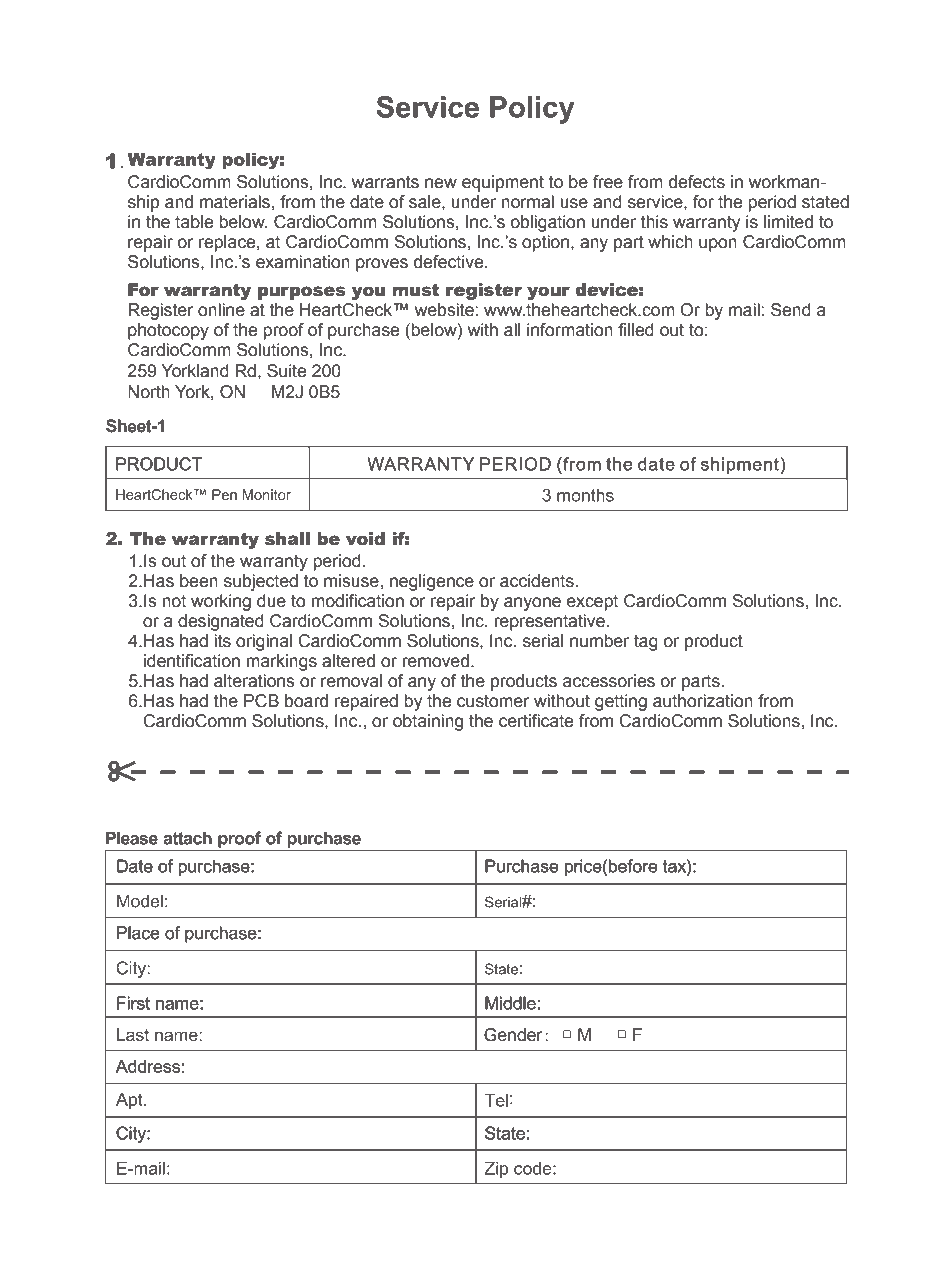 This screenshot has height=1270, width=952. I want to click on accidents, so click(537, 581).
